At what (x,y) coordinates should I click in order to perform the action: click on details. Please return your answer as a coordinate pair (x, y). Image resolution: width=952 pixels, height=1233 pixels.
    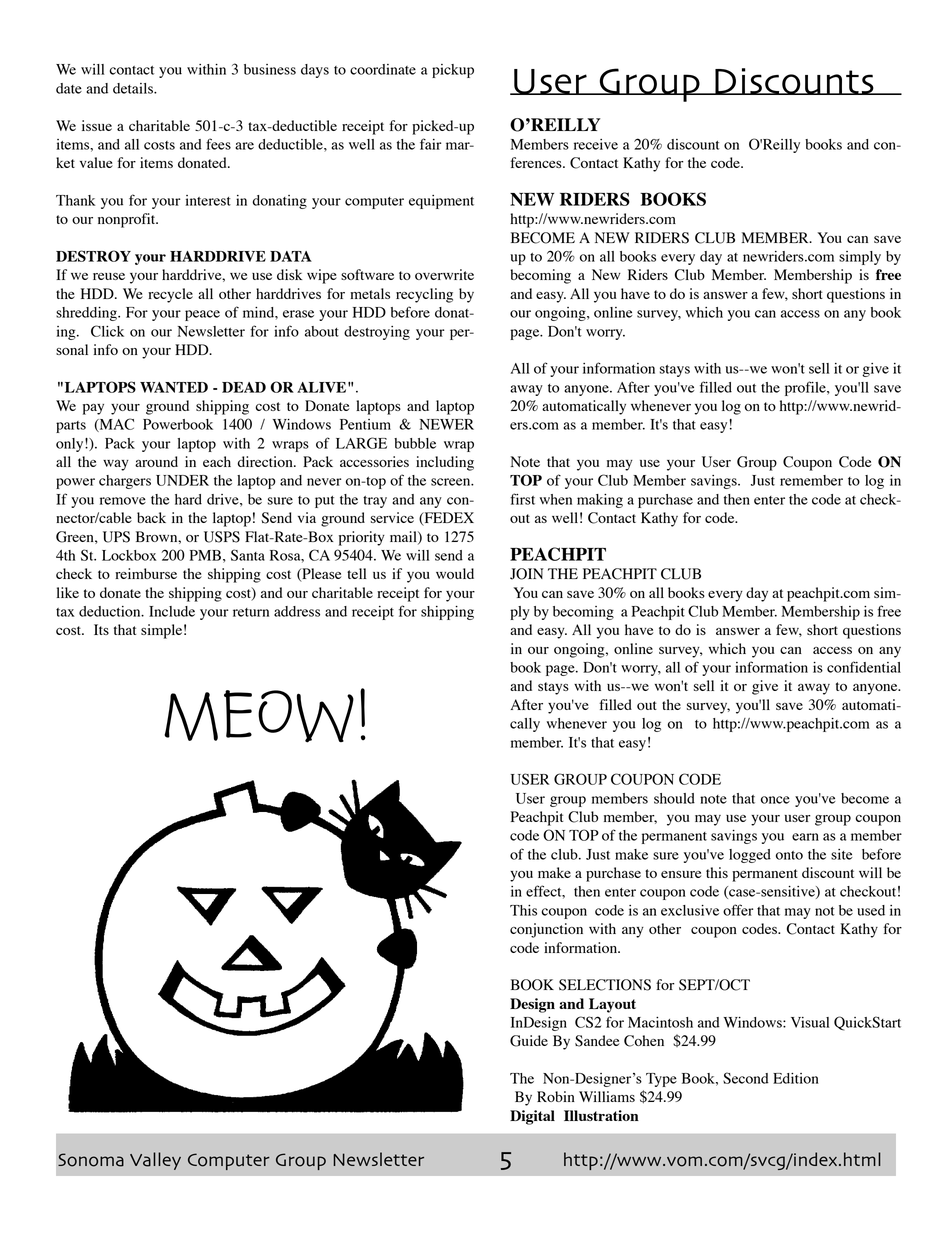
    Looking at the image, I should click on (134, 88).
